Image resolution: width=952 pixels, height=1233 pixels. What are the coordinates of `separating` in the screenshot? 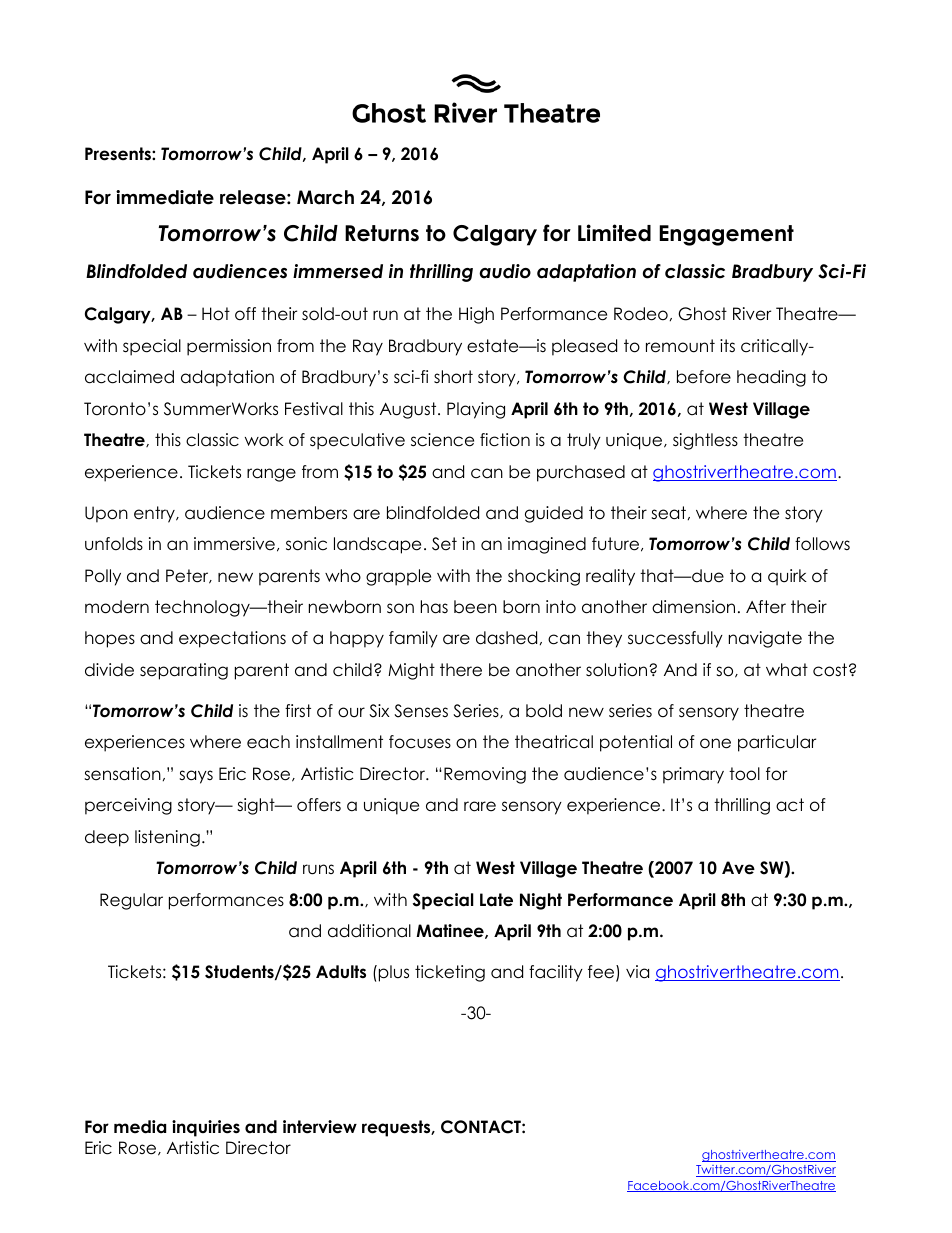 It's located at (184, 671).
